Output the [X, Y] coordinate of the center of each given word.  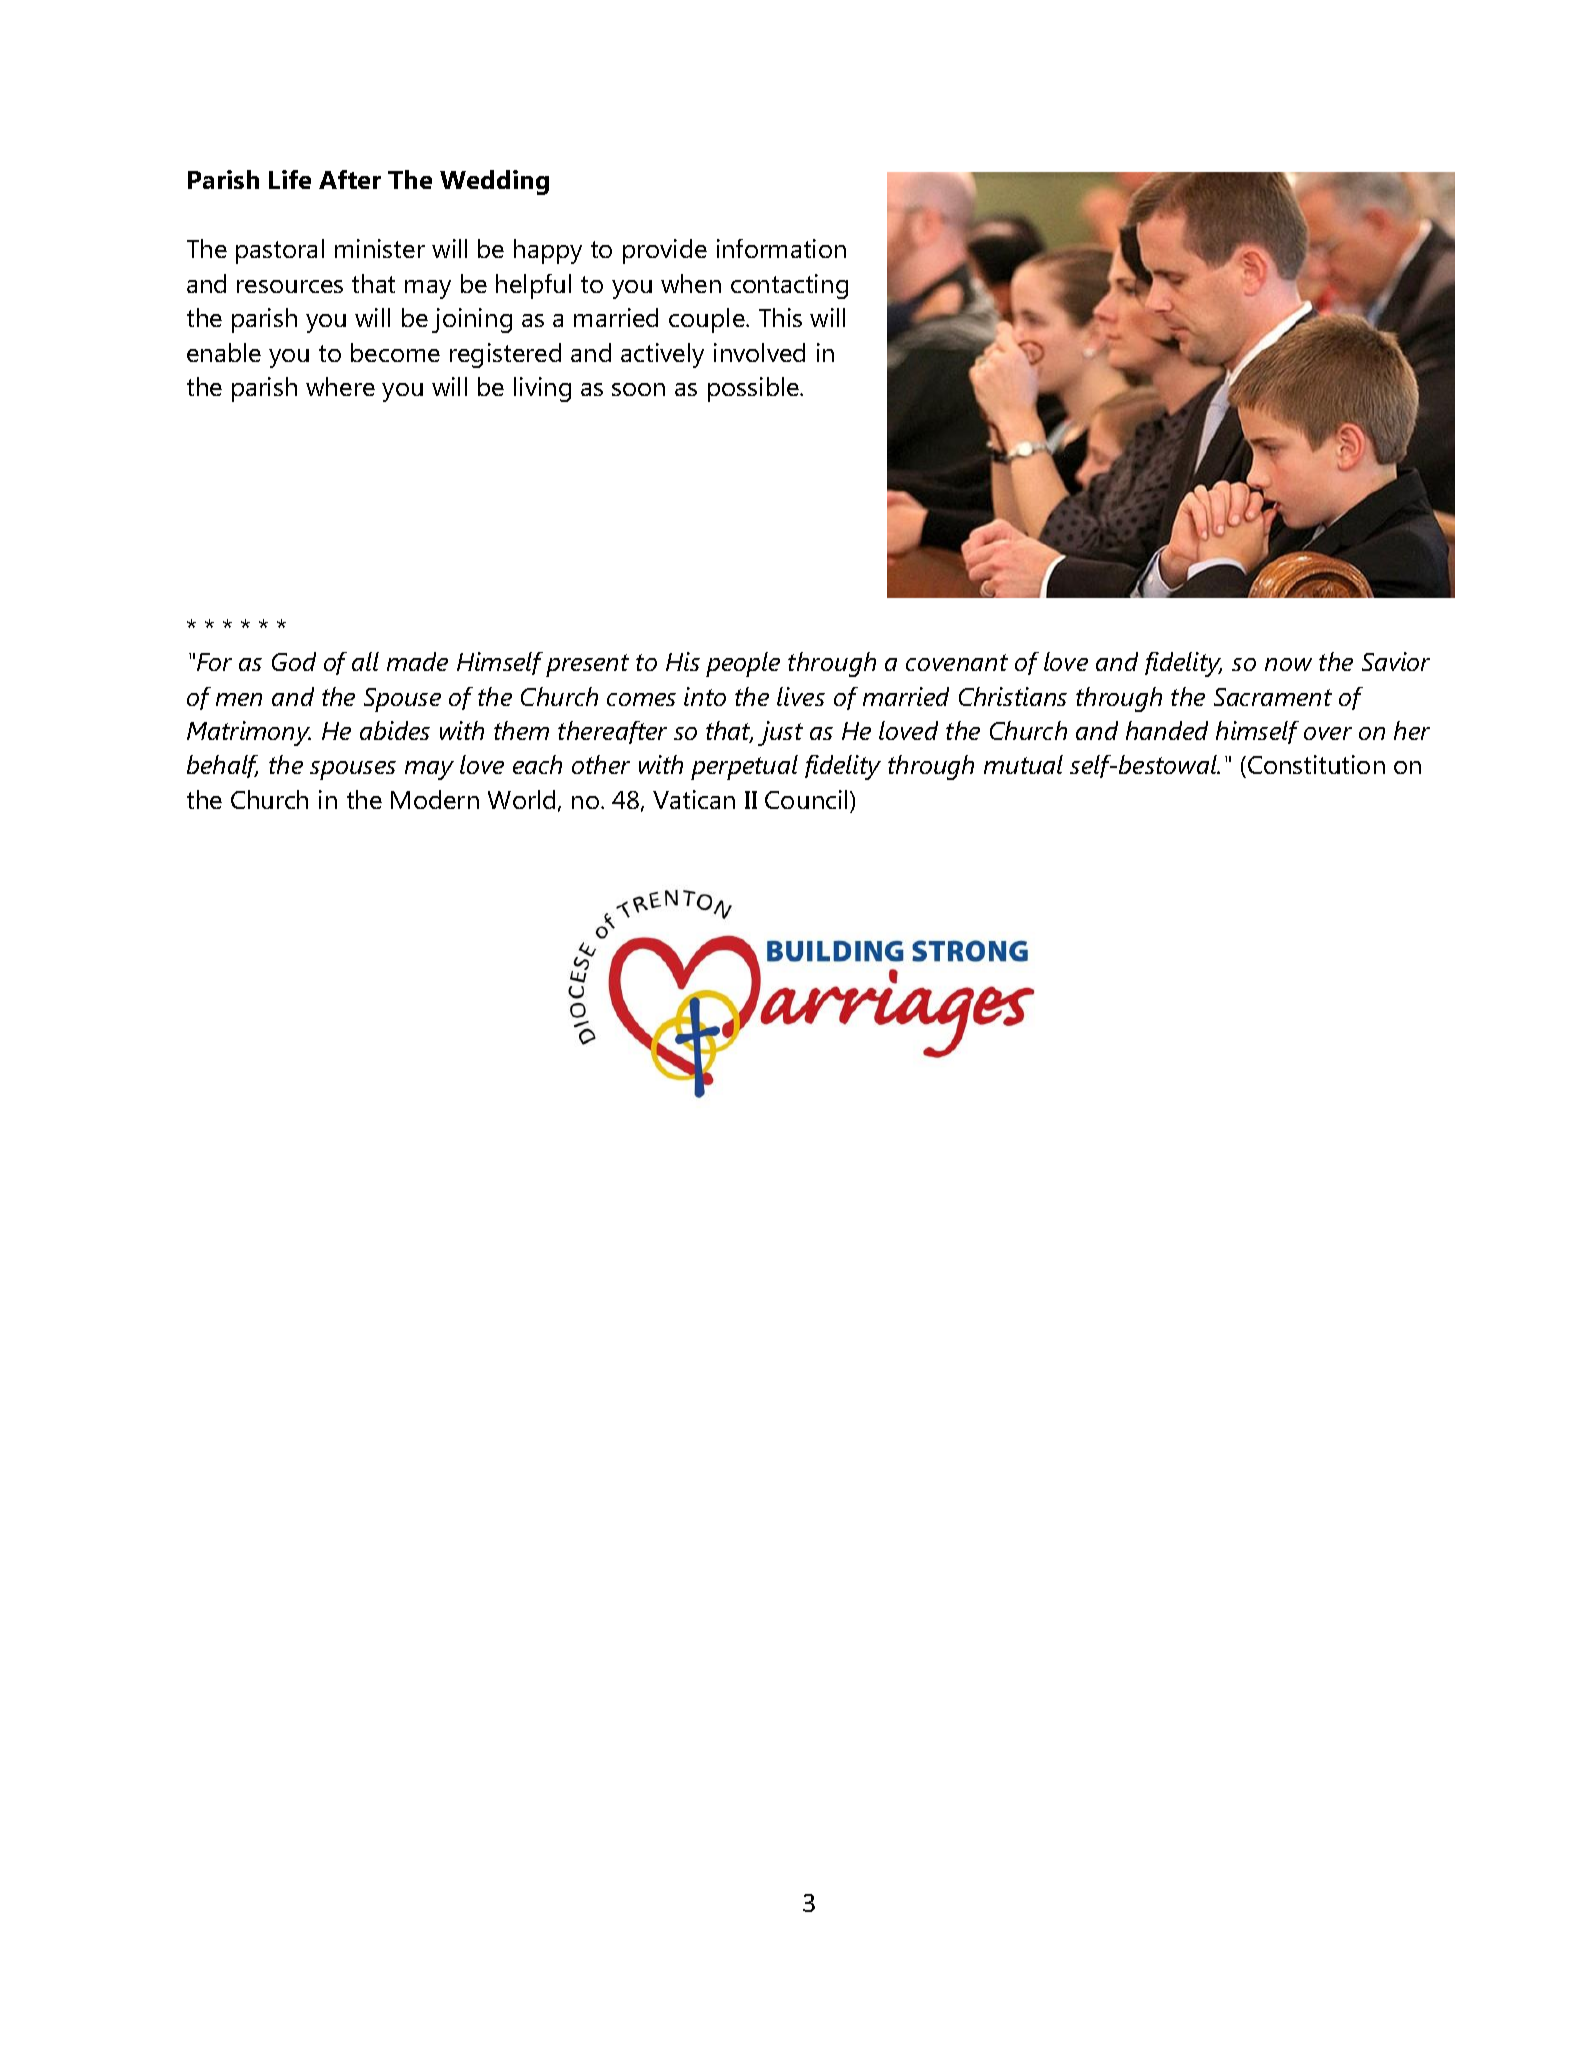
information [781, 248]
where [340, 386]
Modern [435, 799]
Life [290, 179]
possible [754, 389]
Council [806, 799]
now [1288, 664]
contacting [789, 286]
